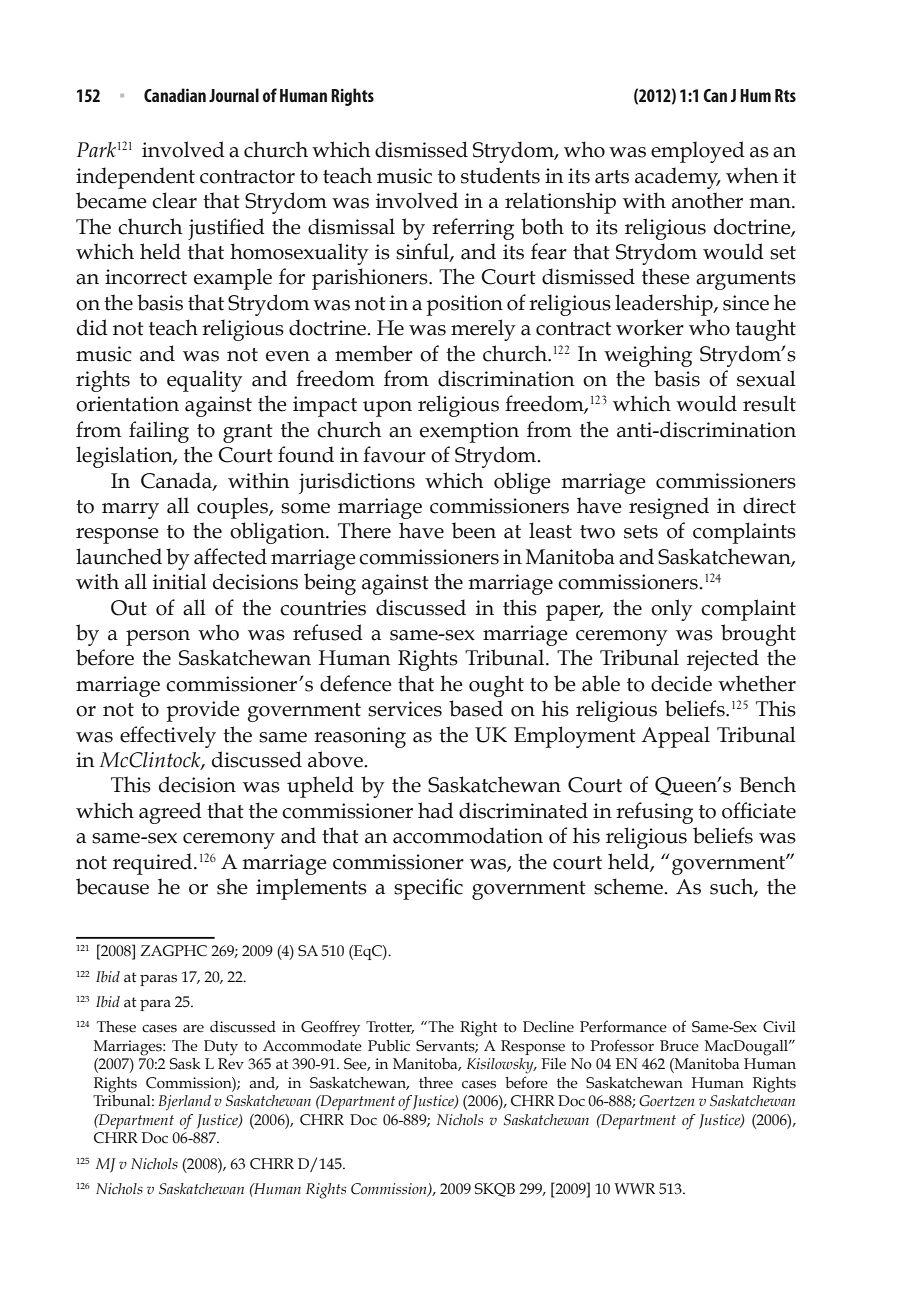 This document has height=1316, width=900. Describe the element at coordinates (193, 1029) in the document. I see `are` at that location.
